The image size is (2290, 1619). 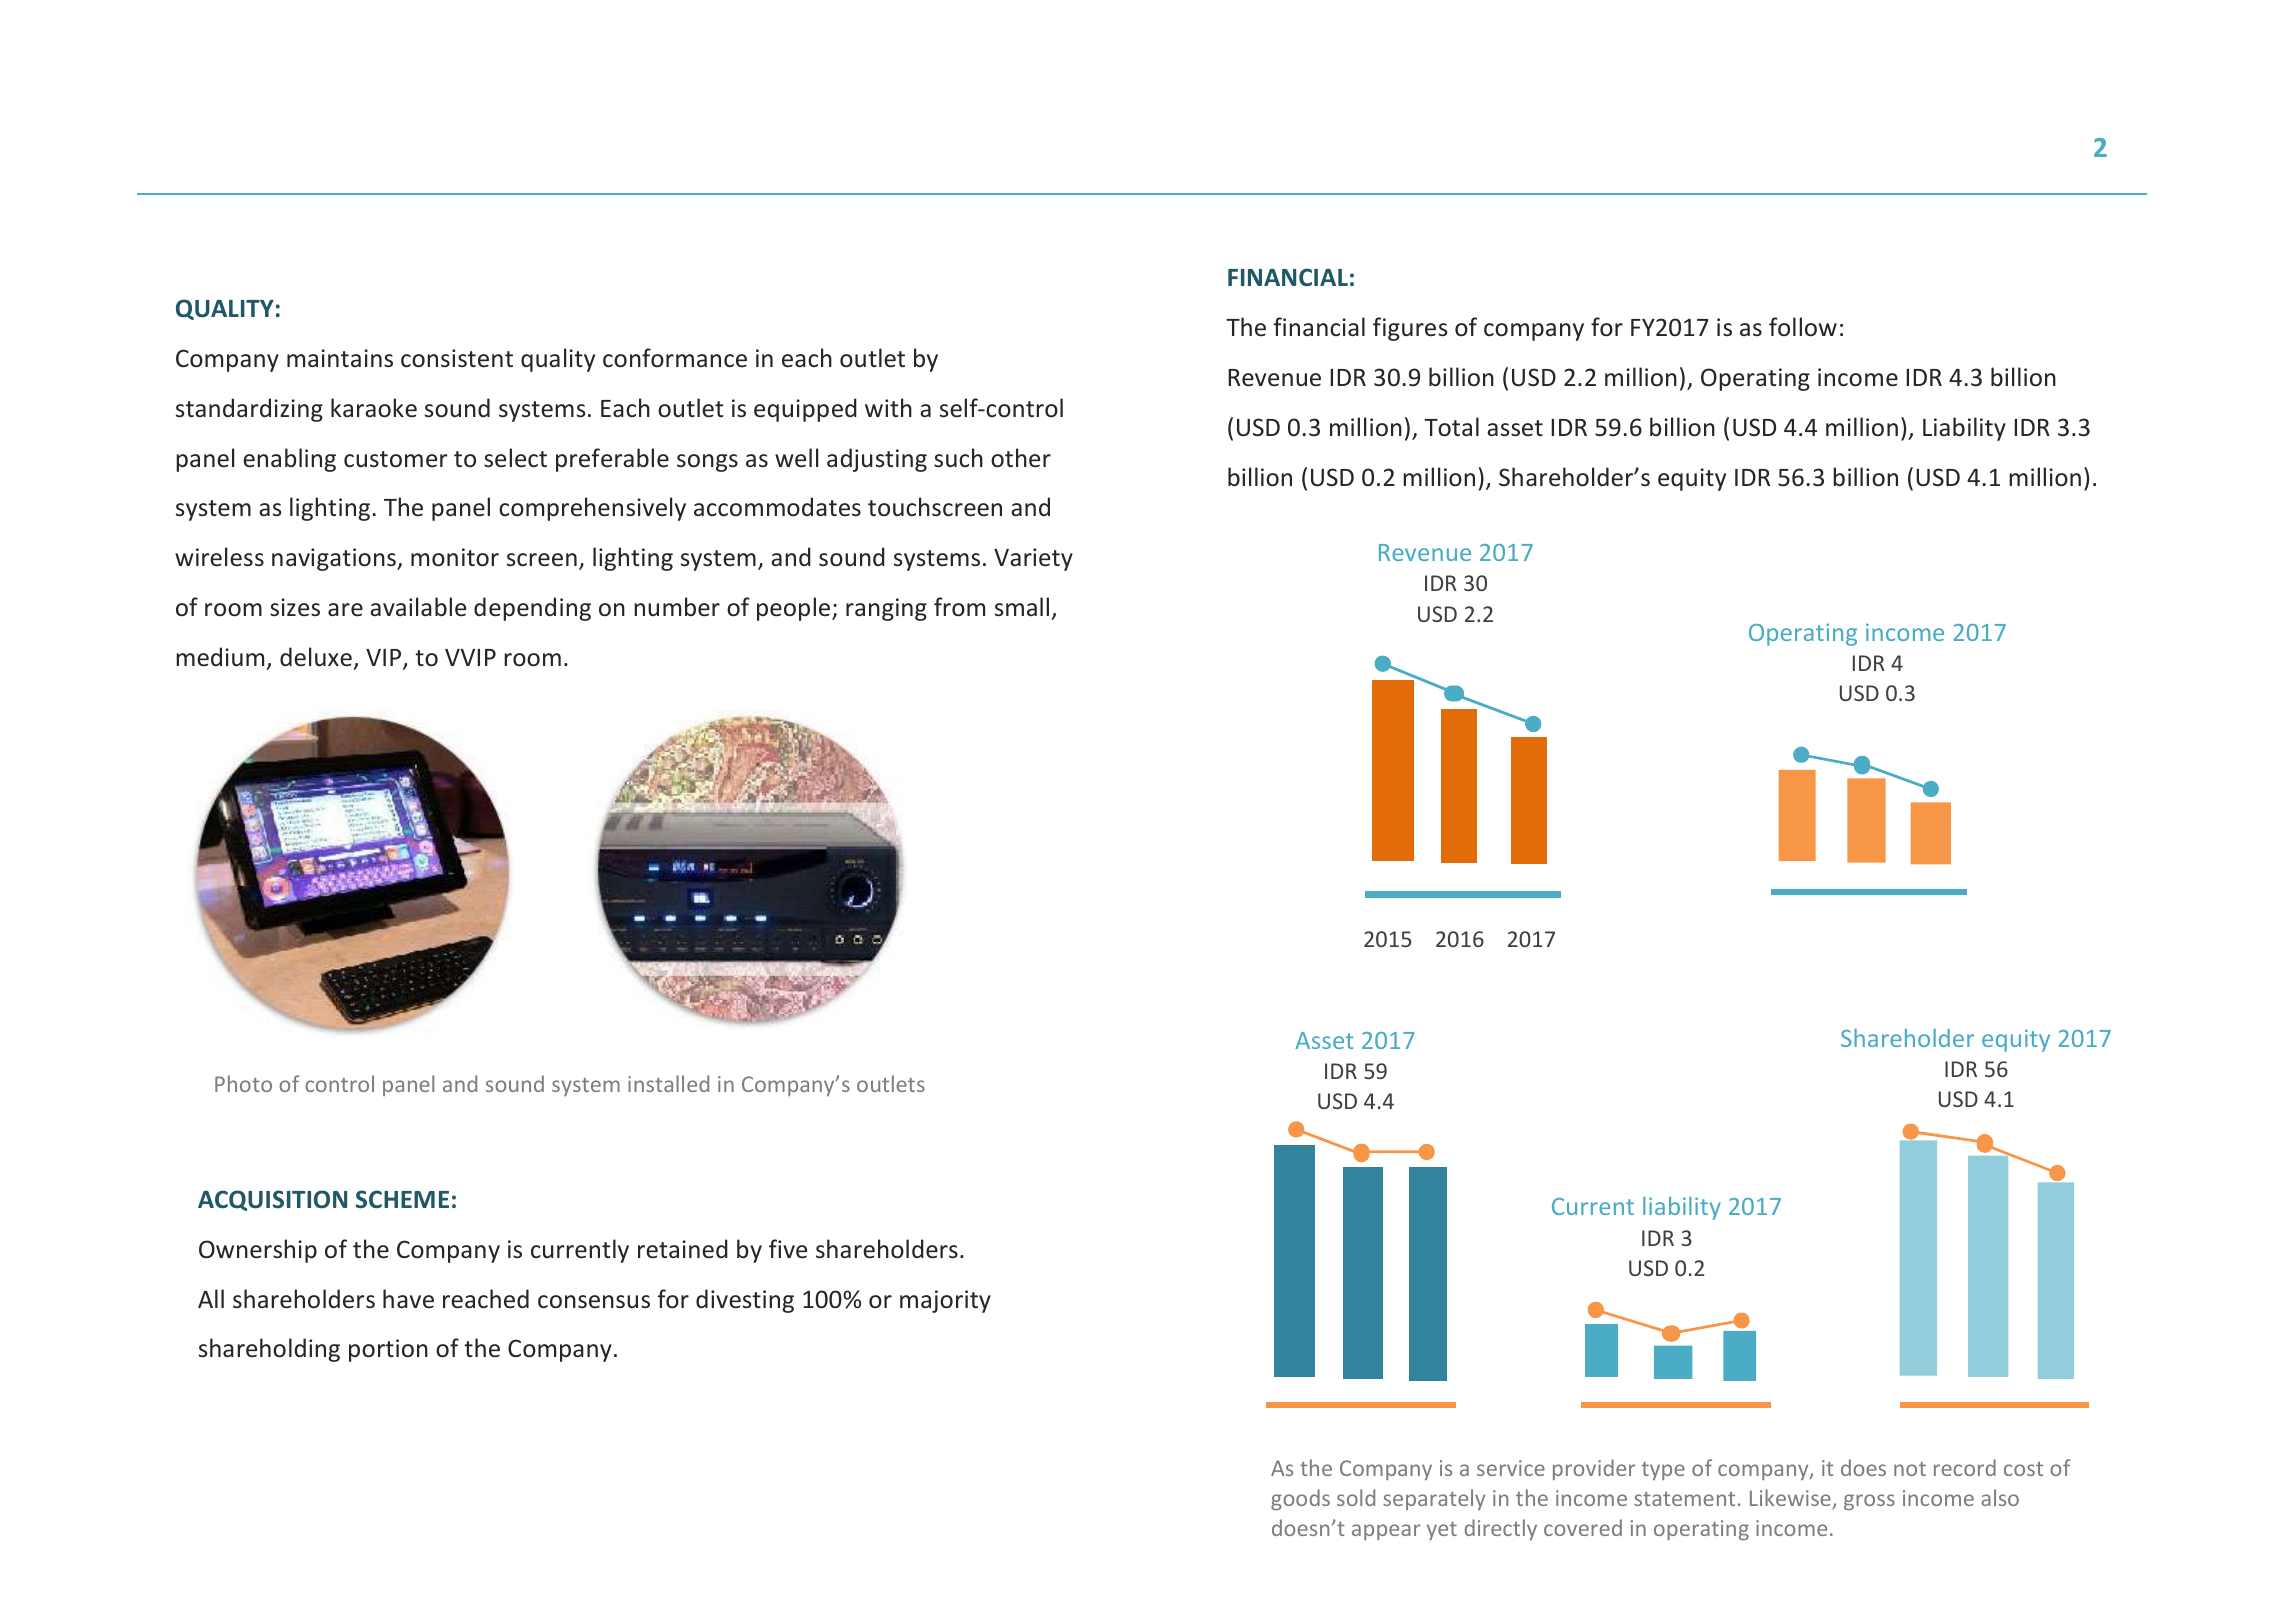 I want to click on follow, so click(x=1803, y=327).
